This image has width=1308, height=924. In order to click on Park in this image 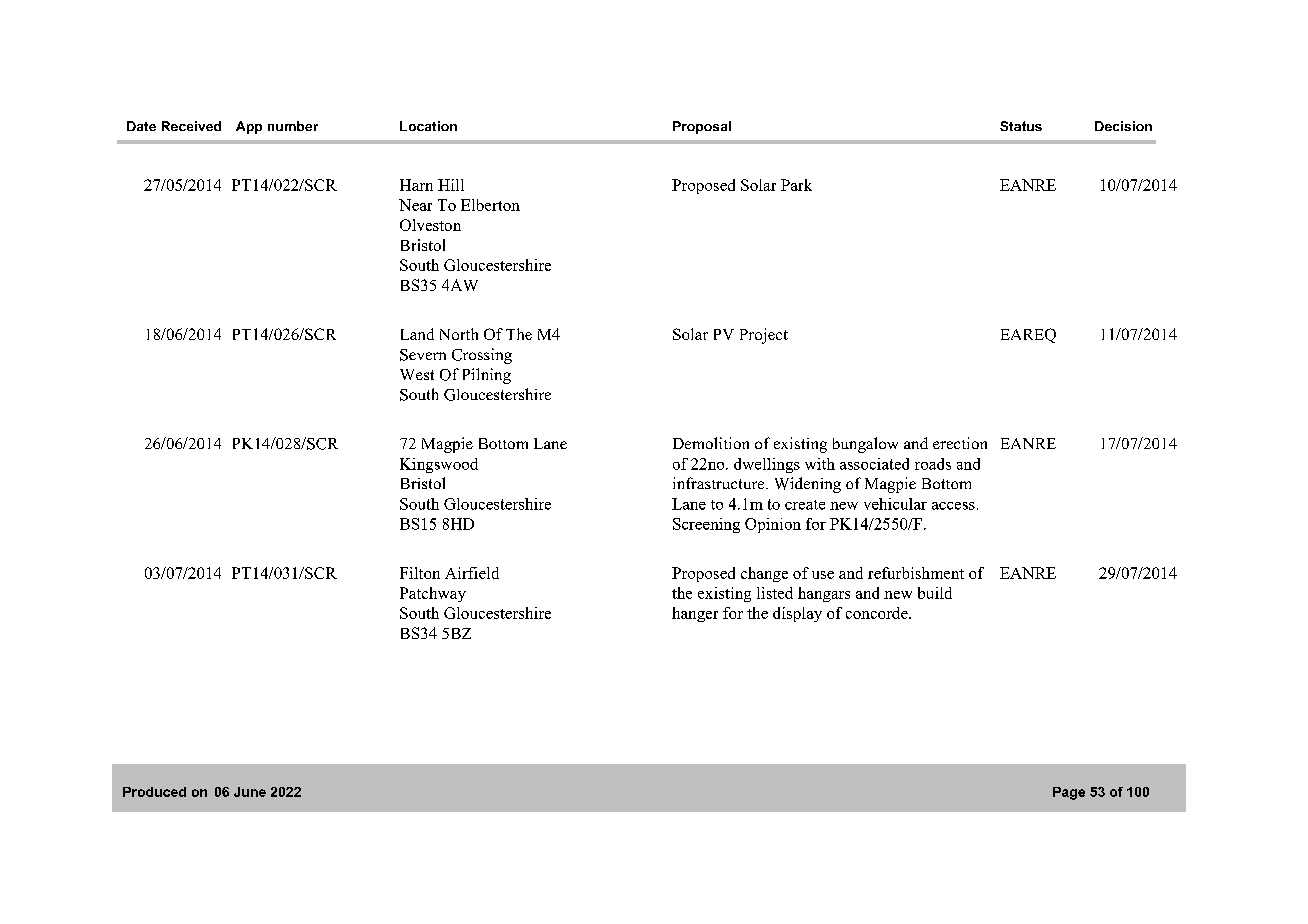, I will do `click(796, 185)`.
